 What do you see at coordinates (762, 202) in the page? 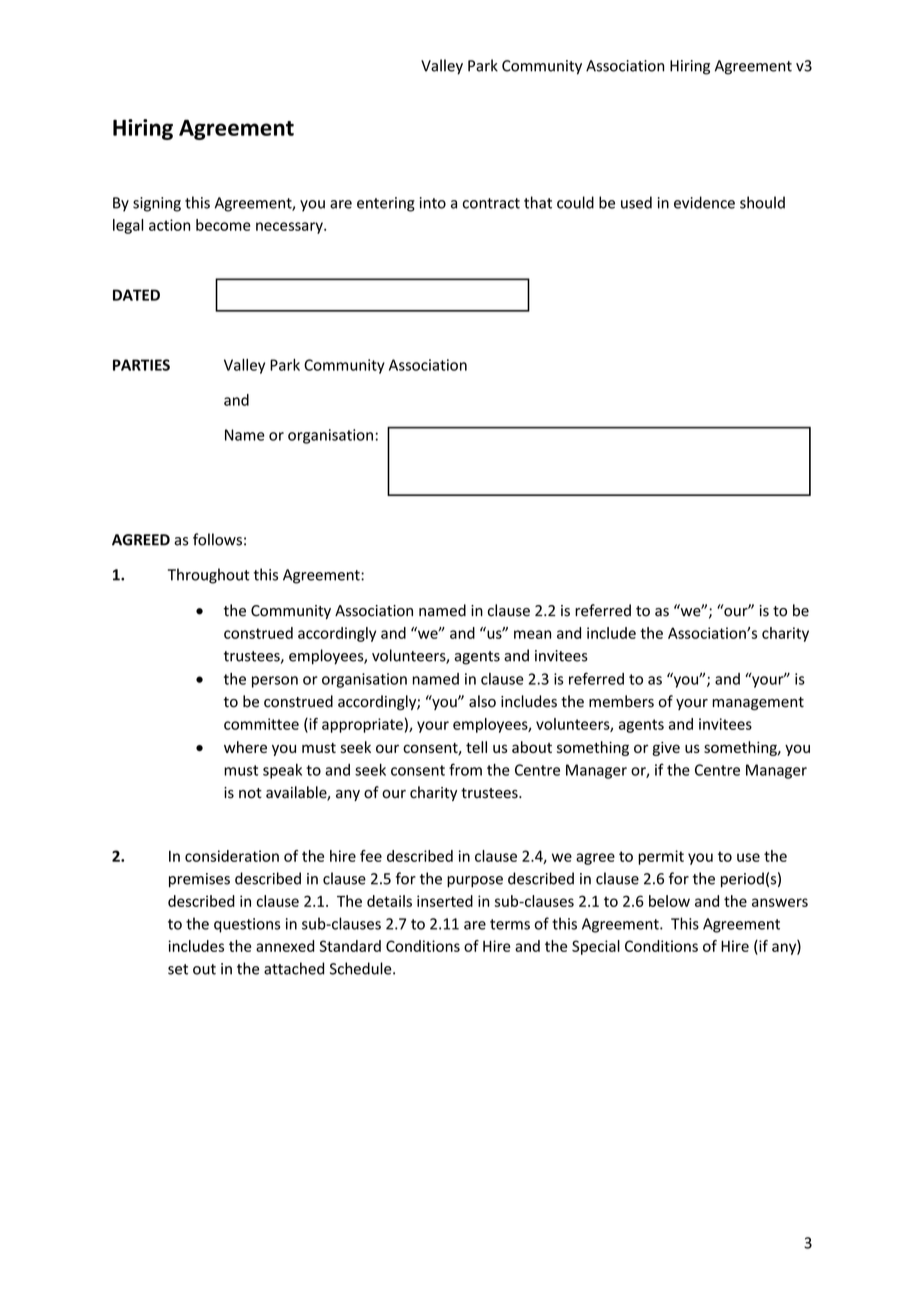
I see `should` at bounding box center [762, 202].
